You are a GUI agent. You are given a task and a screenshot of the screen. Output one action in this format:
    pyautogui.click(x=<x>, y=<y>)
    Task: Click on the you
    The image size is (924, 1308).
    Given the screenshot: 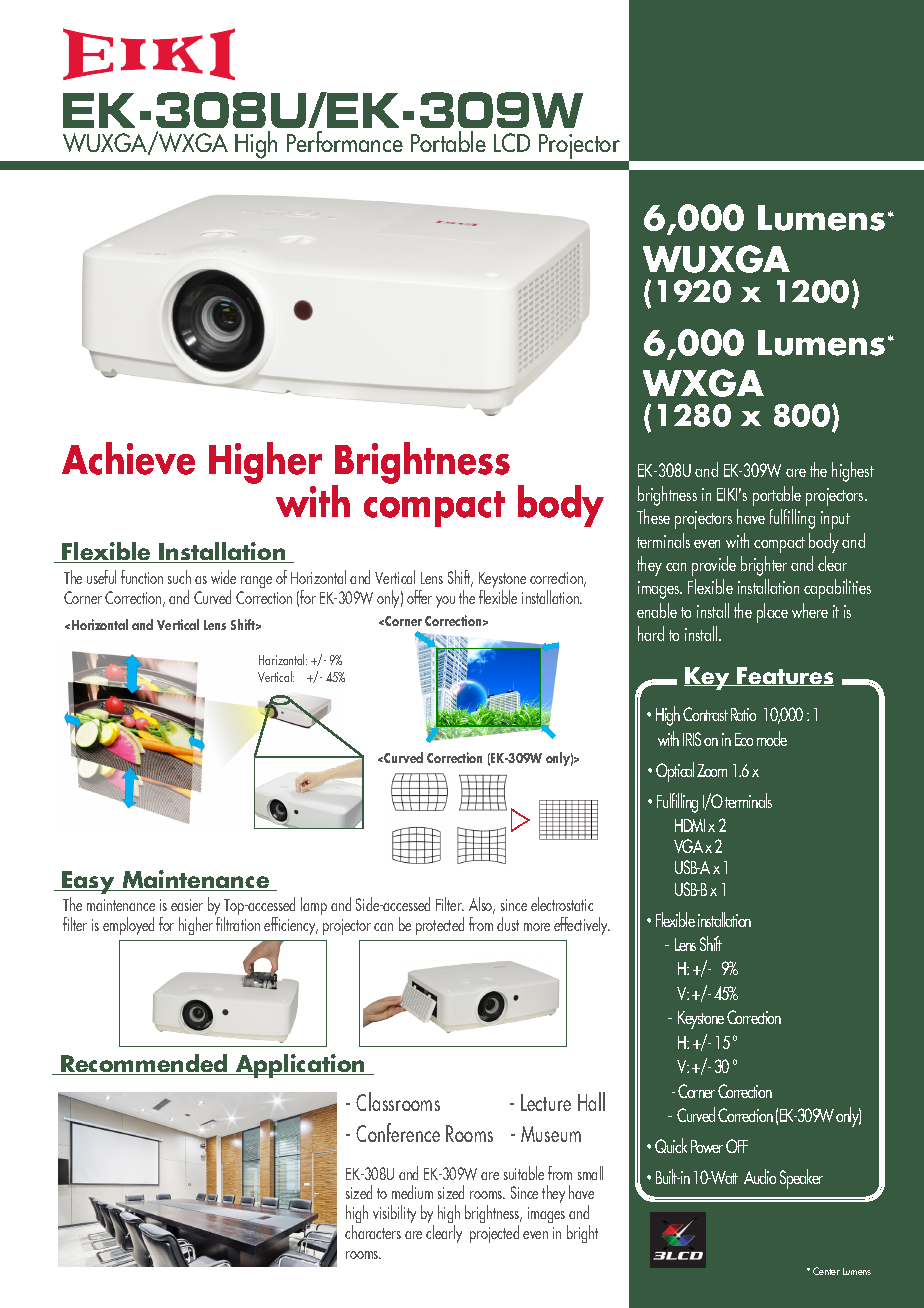 What is the action you would take?
    pyautogui.click(x=445, y=602)
